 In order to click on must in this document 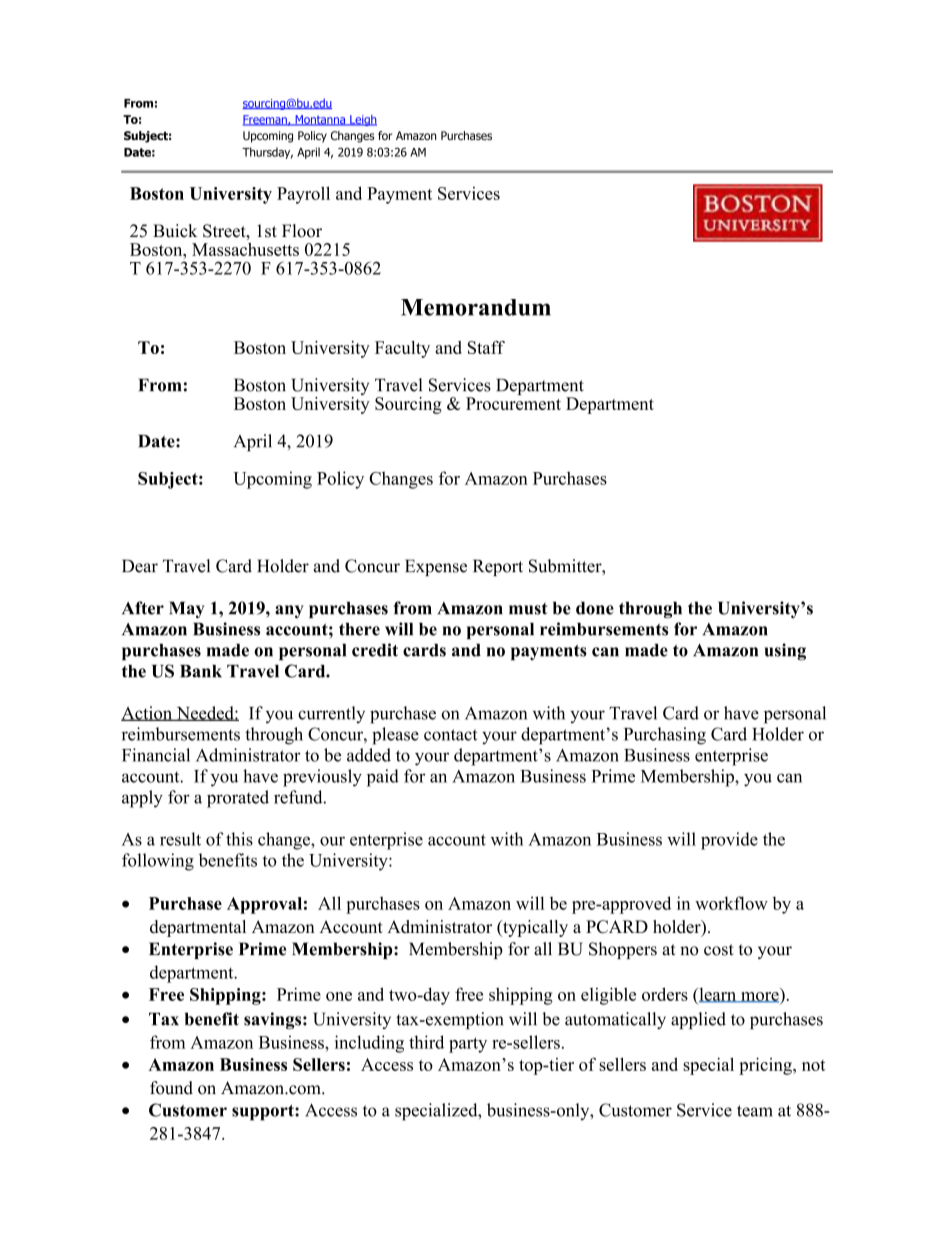, I will do `click(528, 609)`.
